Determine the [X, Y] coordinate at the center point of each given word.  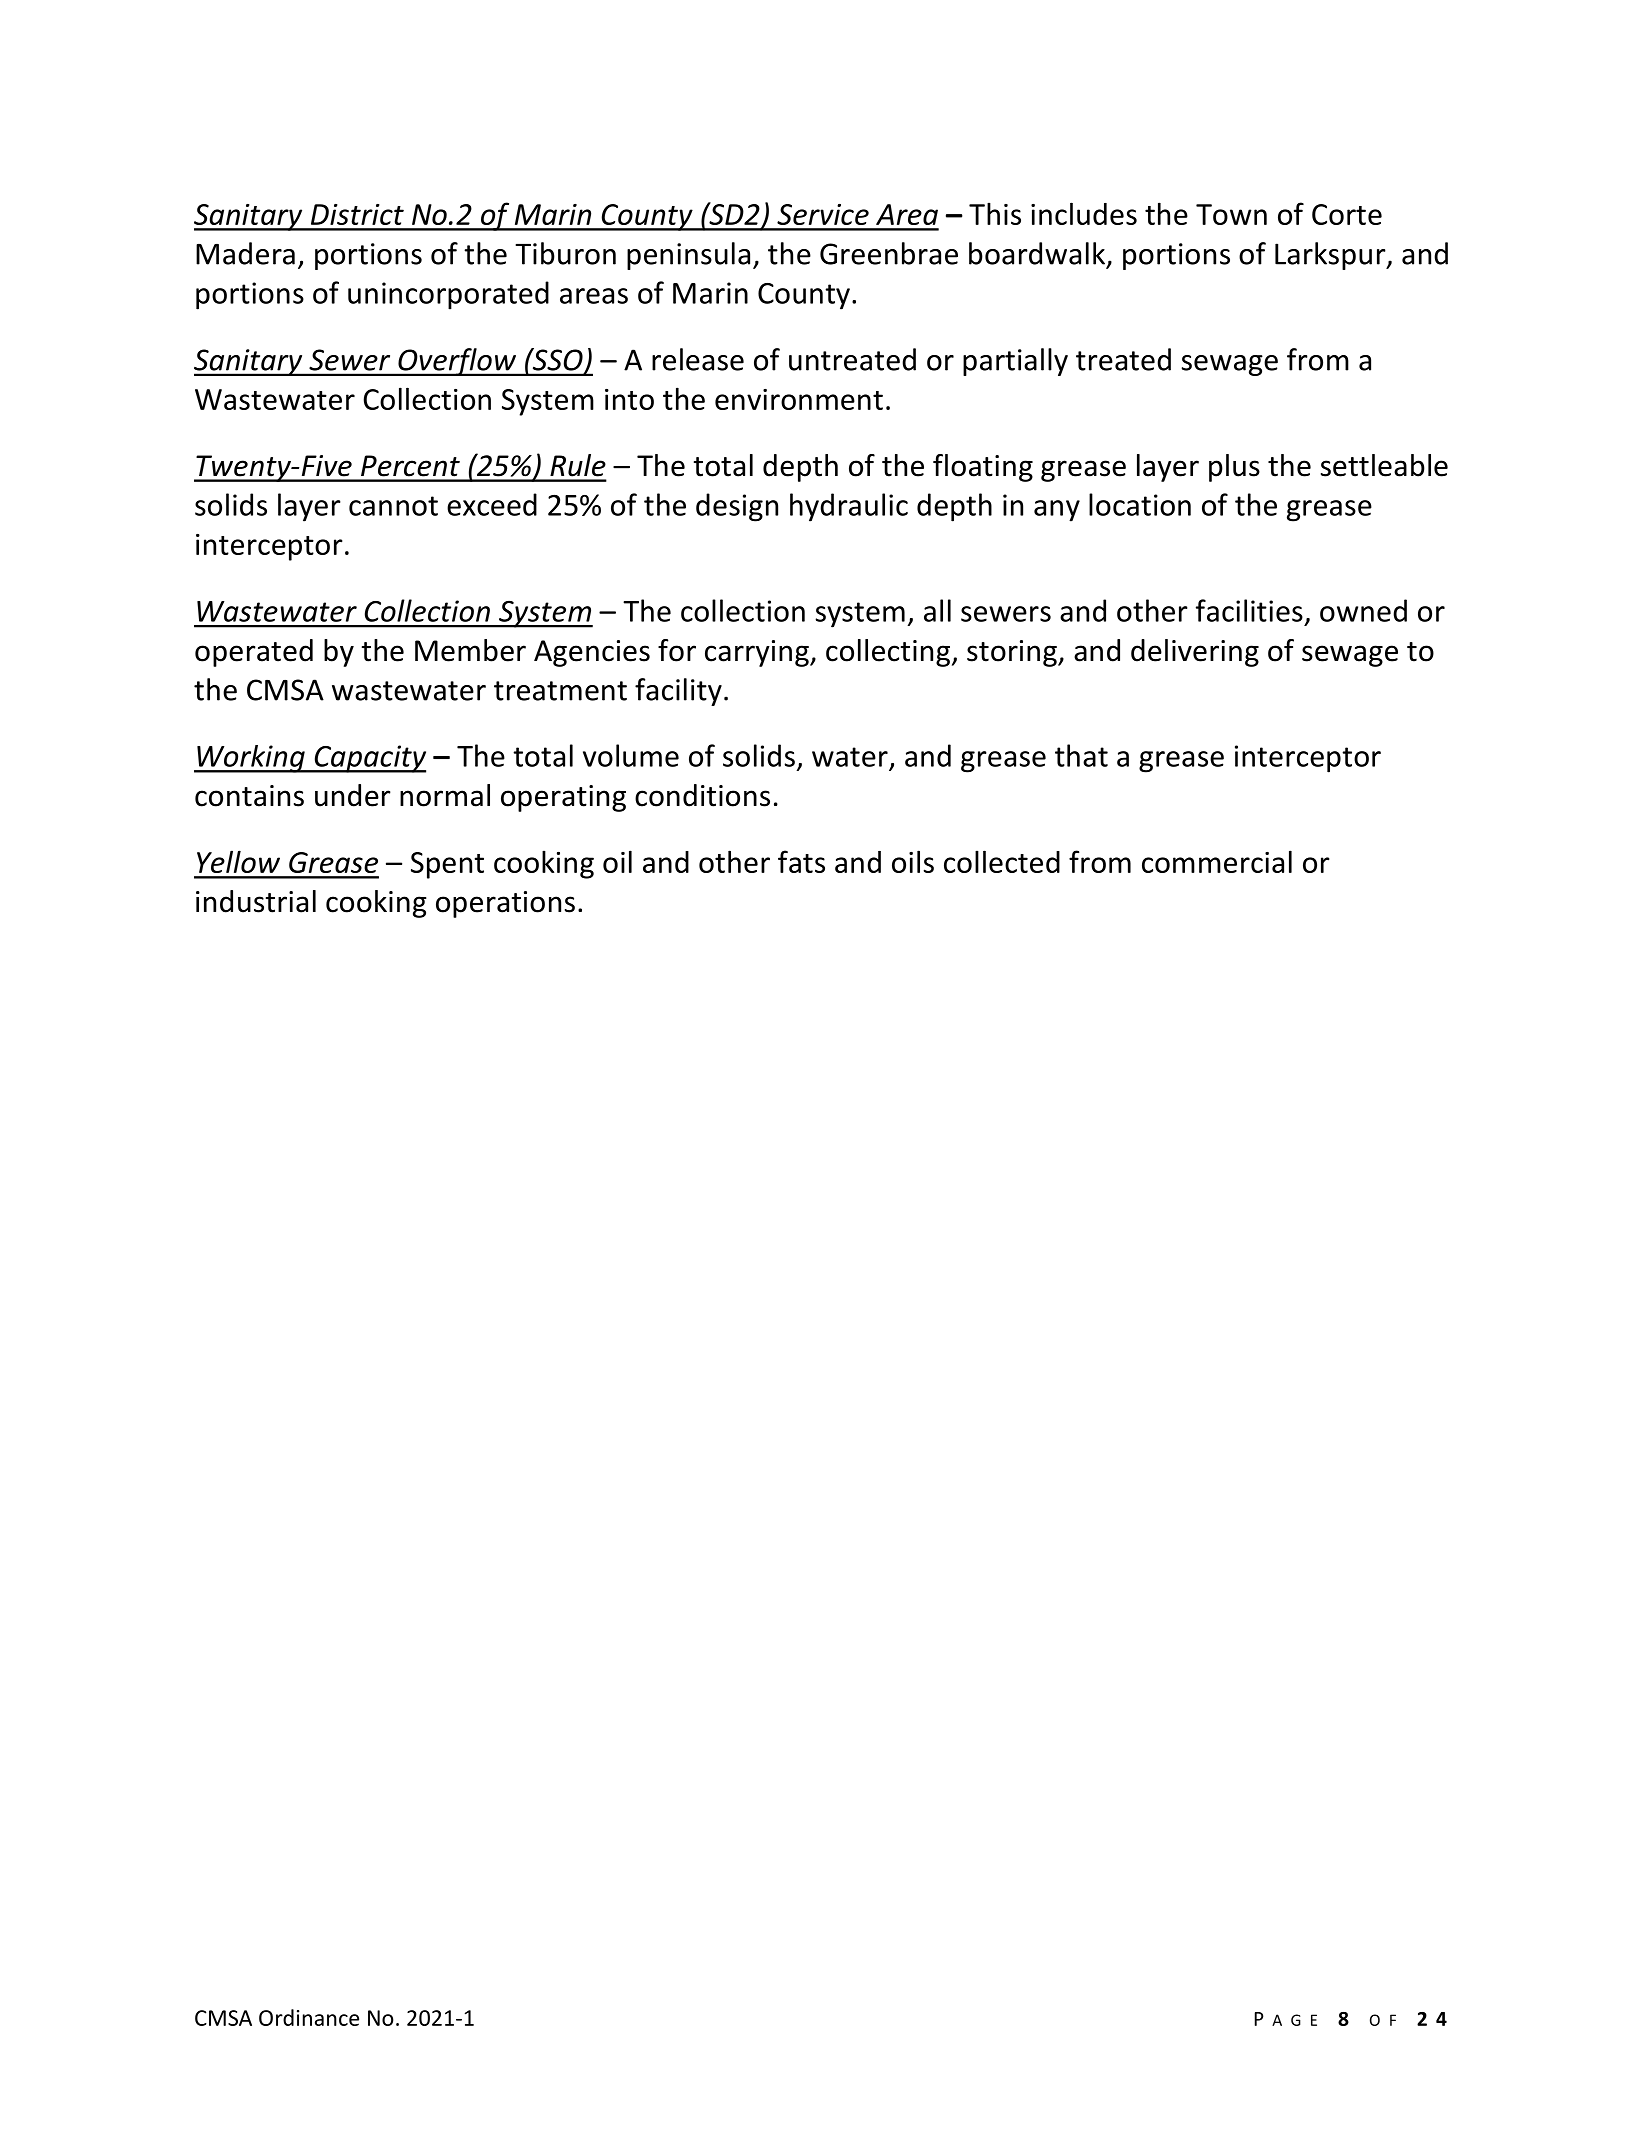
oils [913, 861]
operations [505, 904]
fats [801, 861]
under [353, 795]
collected [1002, 861]
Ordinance [309, 2017]
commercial [1217, 861]
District [357, 214]
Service [823, 214]
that [1081, 755]
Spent [447, 865]
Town [1231, 214]
